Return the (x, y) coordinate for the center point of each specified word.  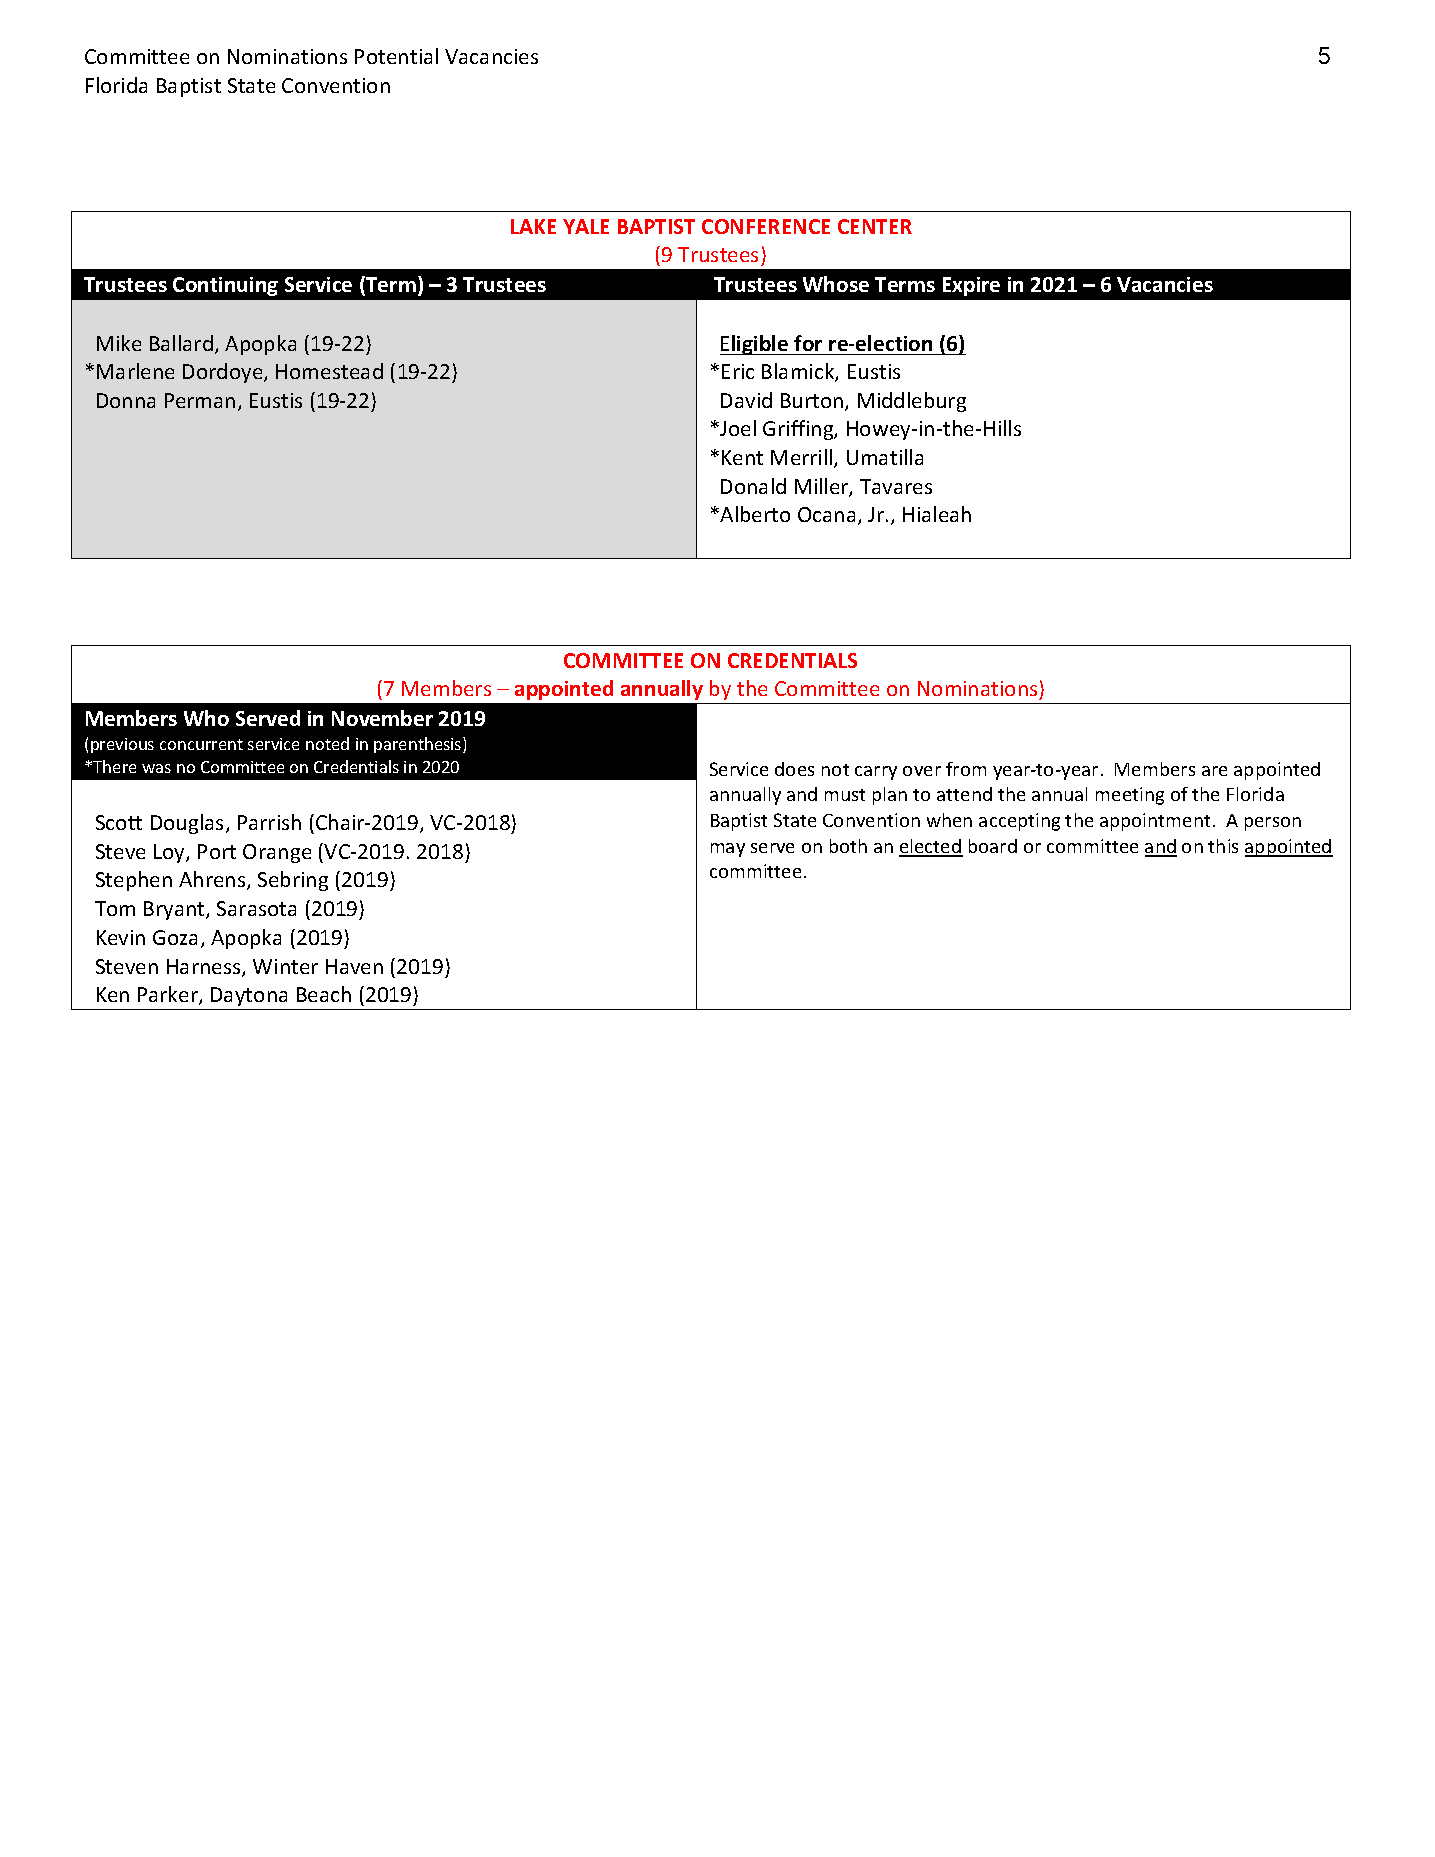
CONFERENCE (766, 226)
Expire (971, 286)
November (382, 718)
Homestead (329, 371)
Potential (396, 56)
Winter (285, 966)
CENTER (875, 226)
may (728, 850)
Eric (738, 371)
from (966, 769)
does (794, 769)
